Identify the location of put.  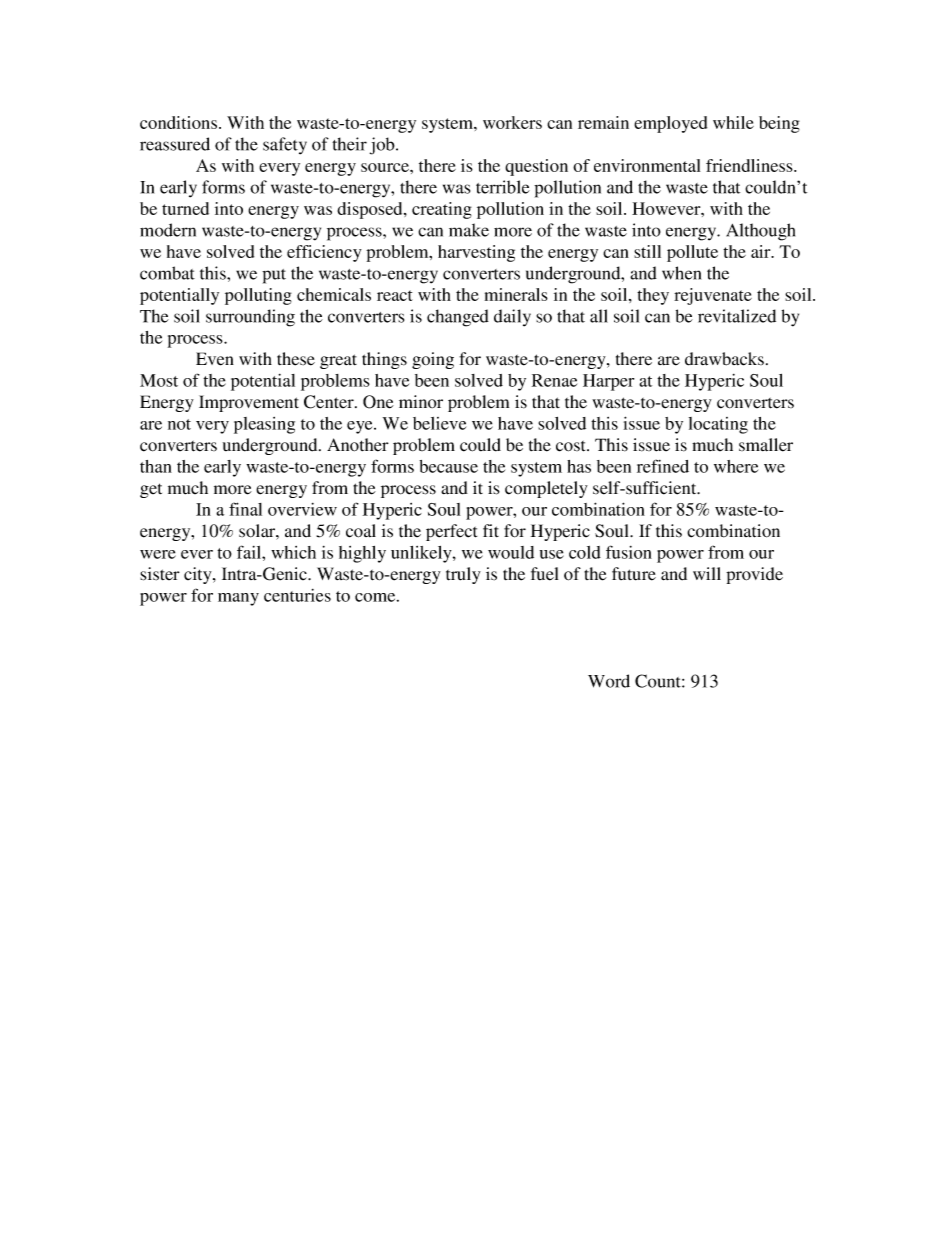
(274, 276).
